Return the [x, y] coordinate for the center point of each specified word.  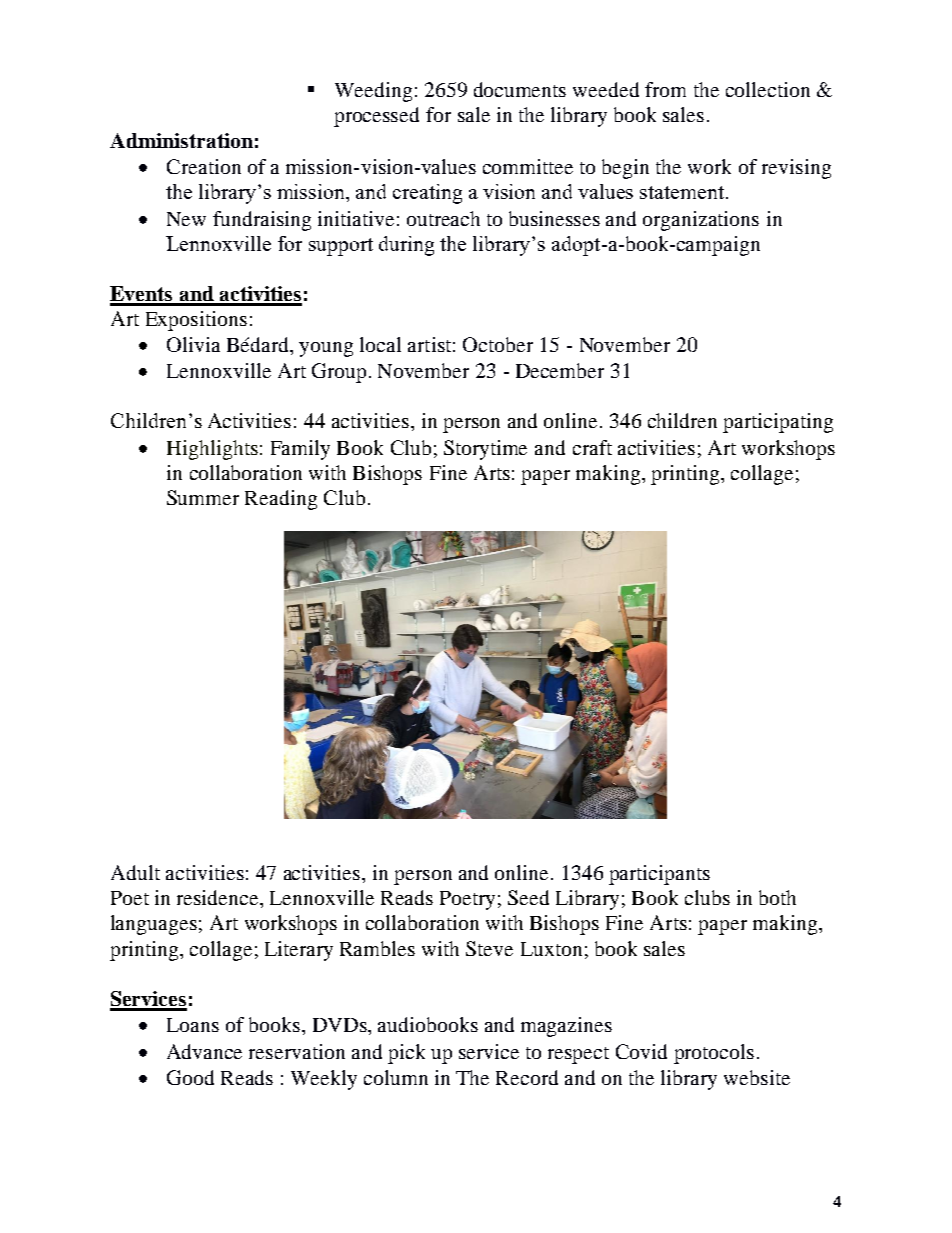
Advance [204, 1051]
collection [768, 89]
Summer [203, 497]
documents [520, 89]
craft [592, 447]
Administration [181, 140]
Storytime [485, 450]
